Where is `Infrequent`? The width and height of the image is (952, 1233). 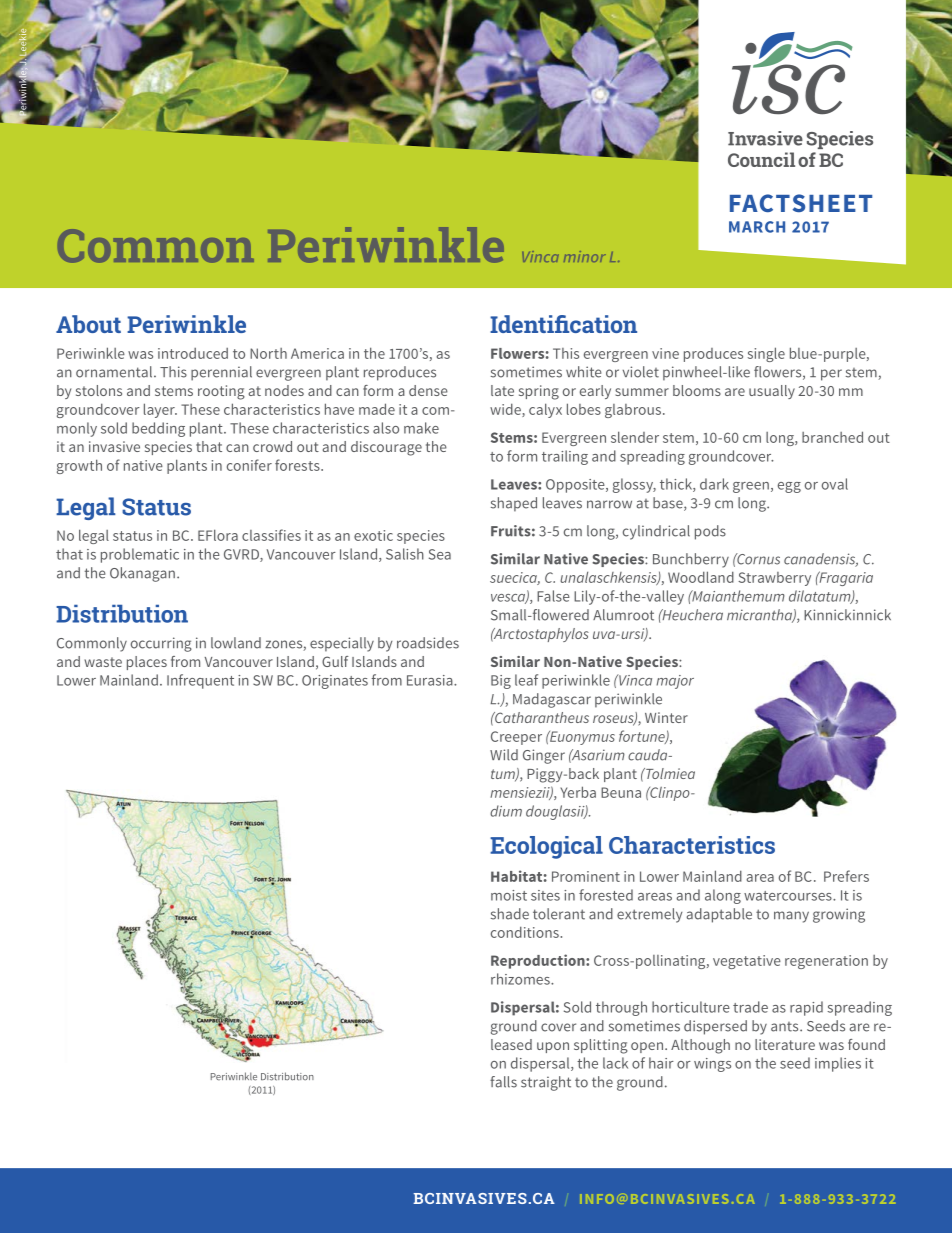 Infrequent is located at coordinates (200, 681).
